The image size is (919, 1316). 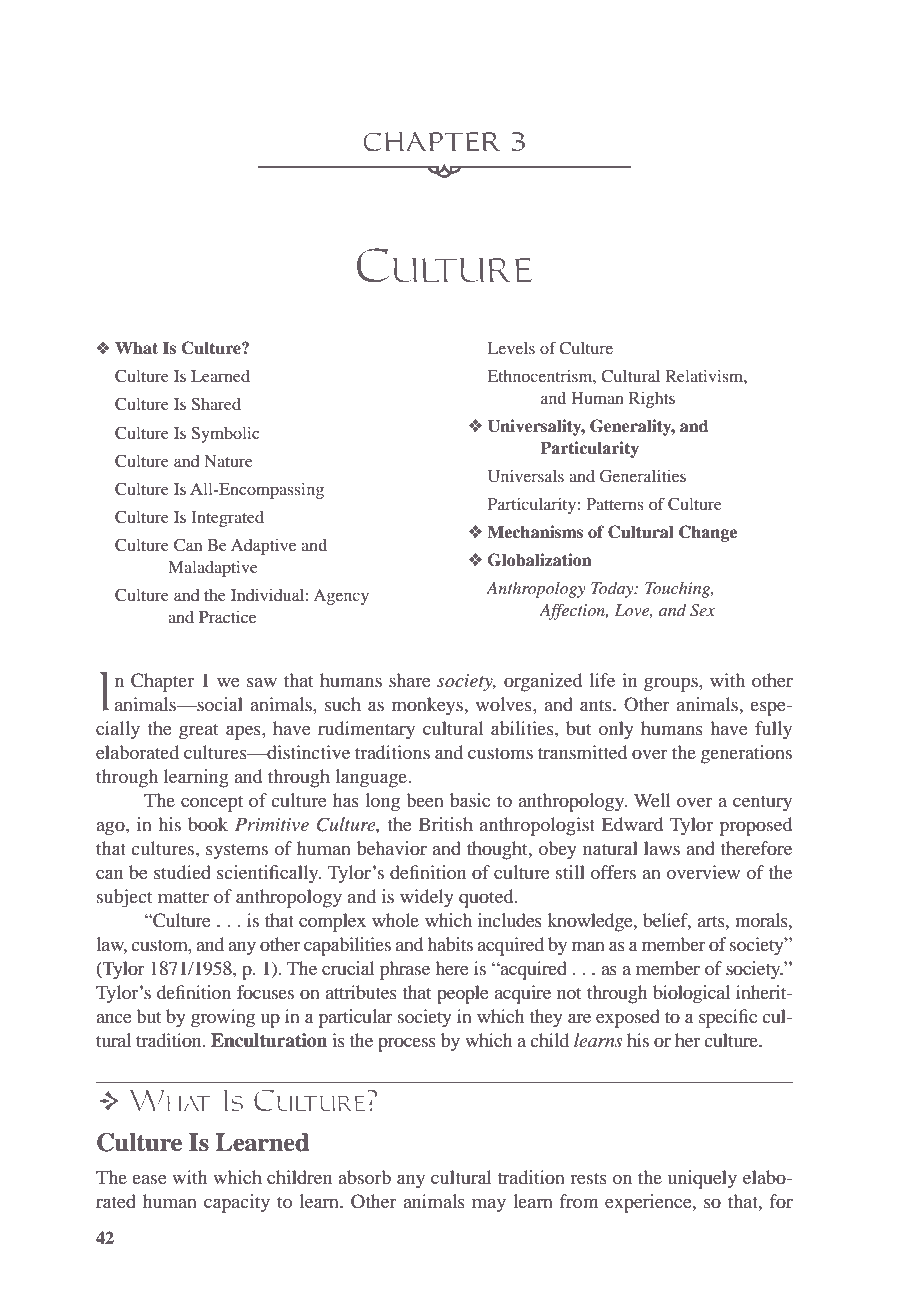 What do you see at coordinates (505, 704) in the screenshot?
I see `wolves` at bounding box center [505, 704].
